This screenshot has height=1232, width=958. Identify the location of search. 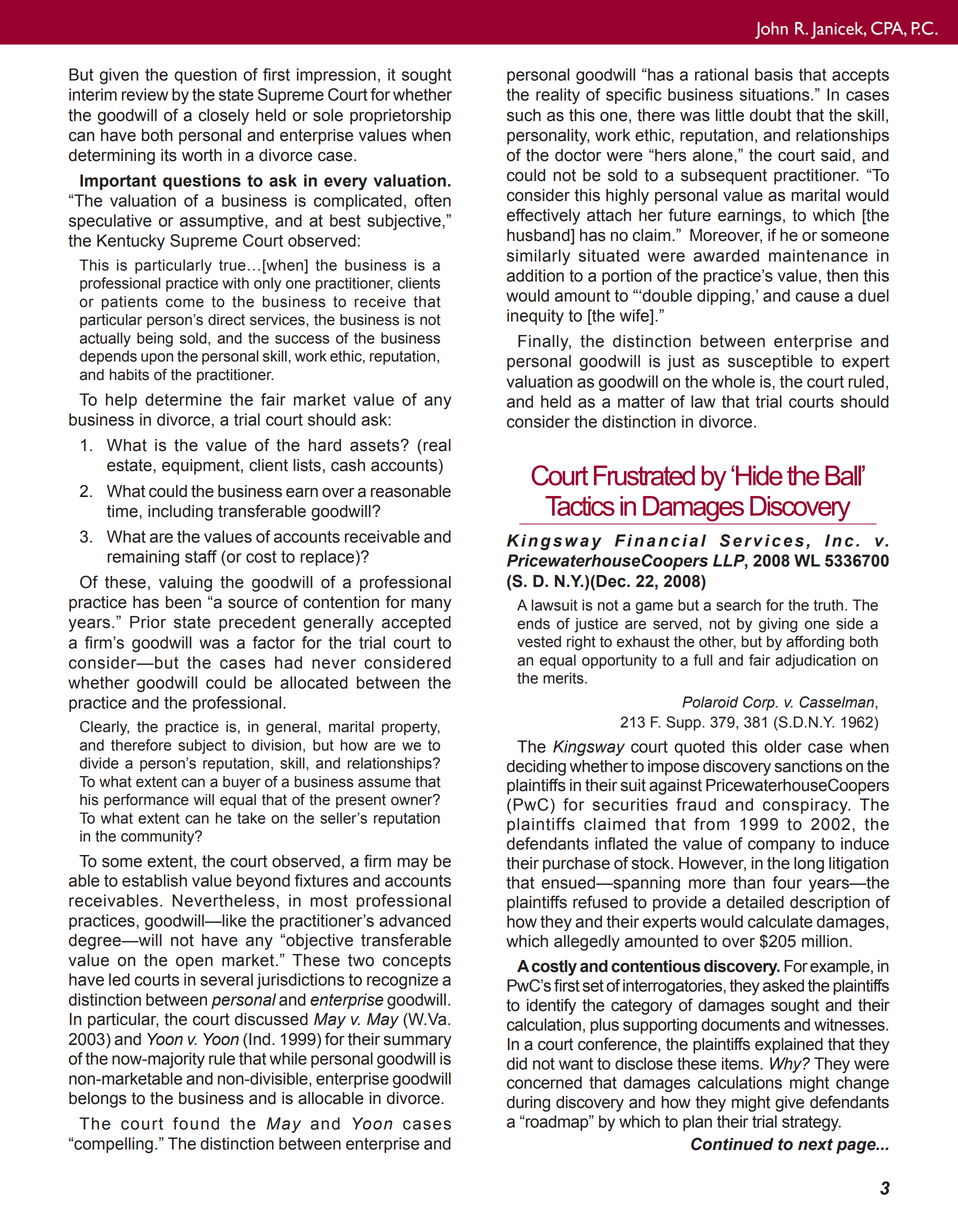
(738, 605).
